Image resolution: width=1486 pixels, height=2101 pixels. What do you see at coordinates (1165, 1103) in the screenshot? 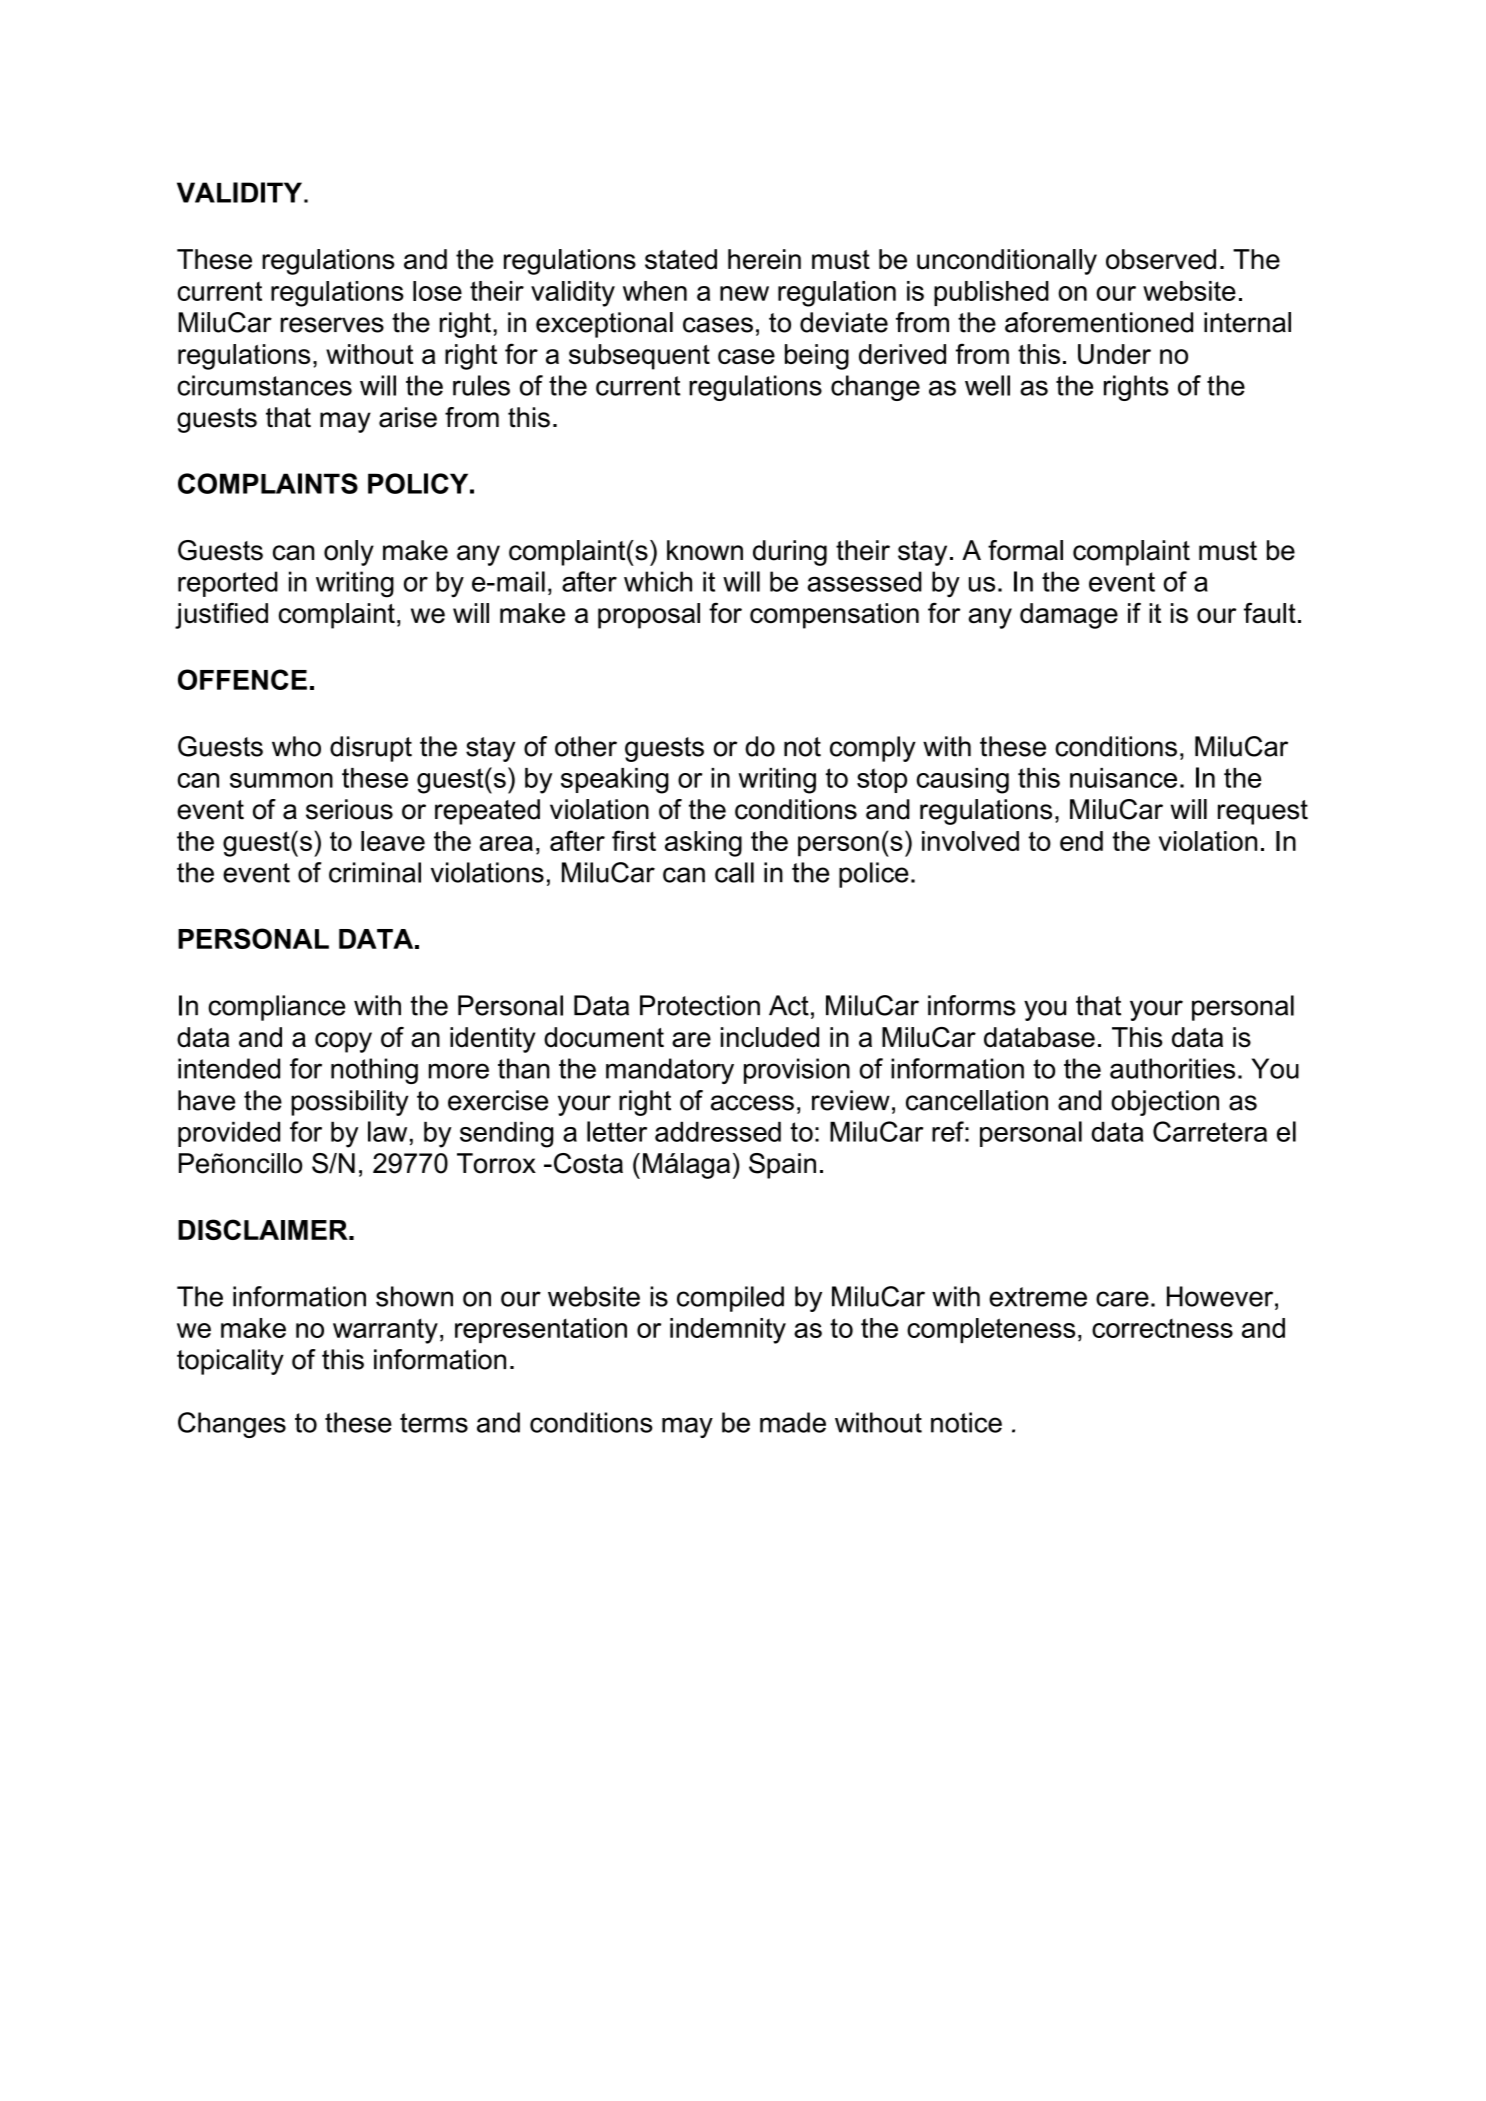
I see `objection` at bounding box center [1165, 1103].
